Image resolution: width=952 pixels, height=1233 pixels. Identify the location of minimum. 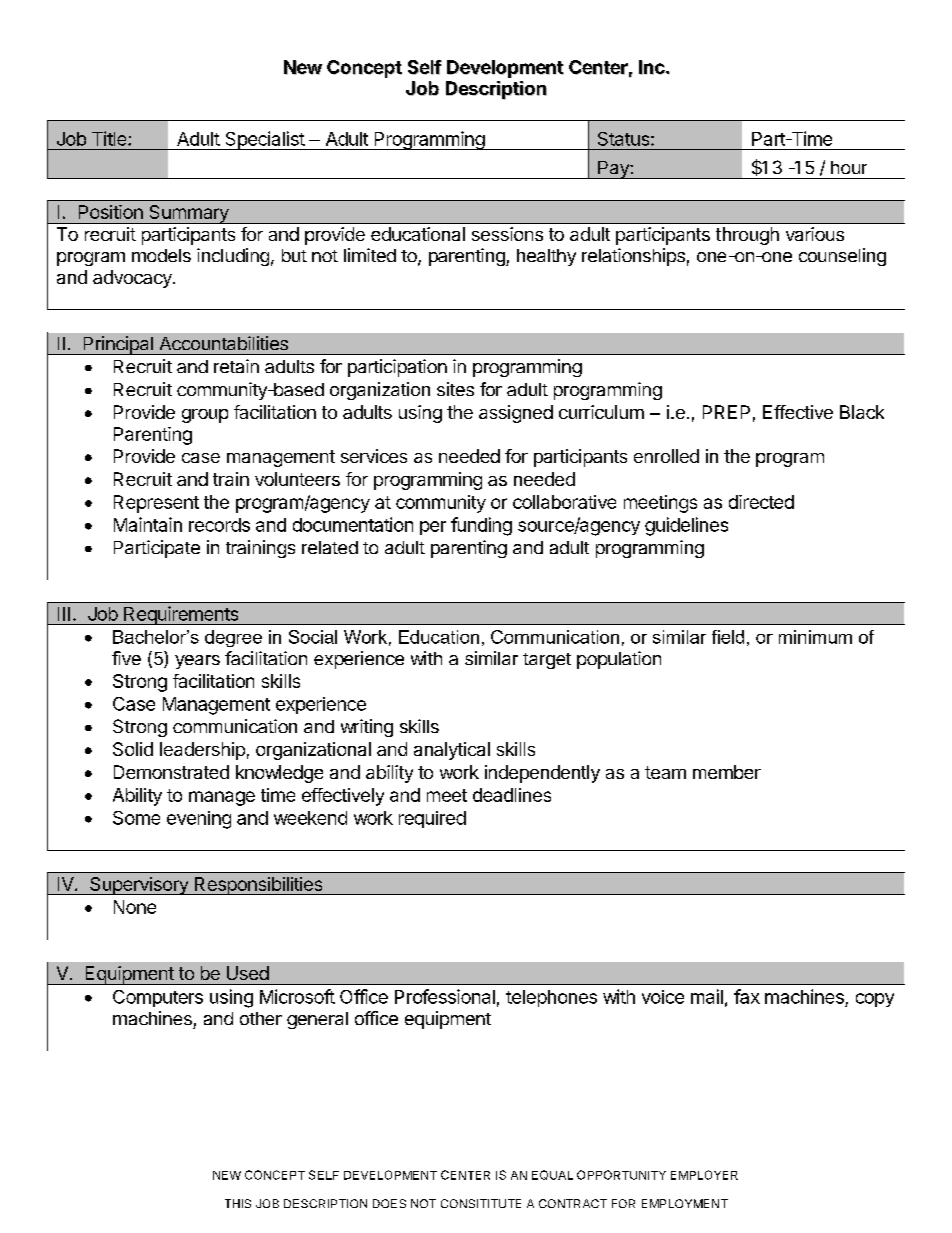
(815, 637).
